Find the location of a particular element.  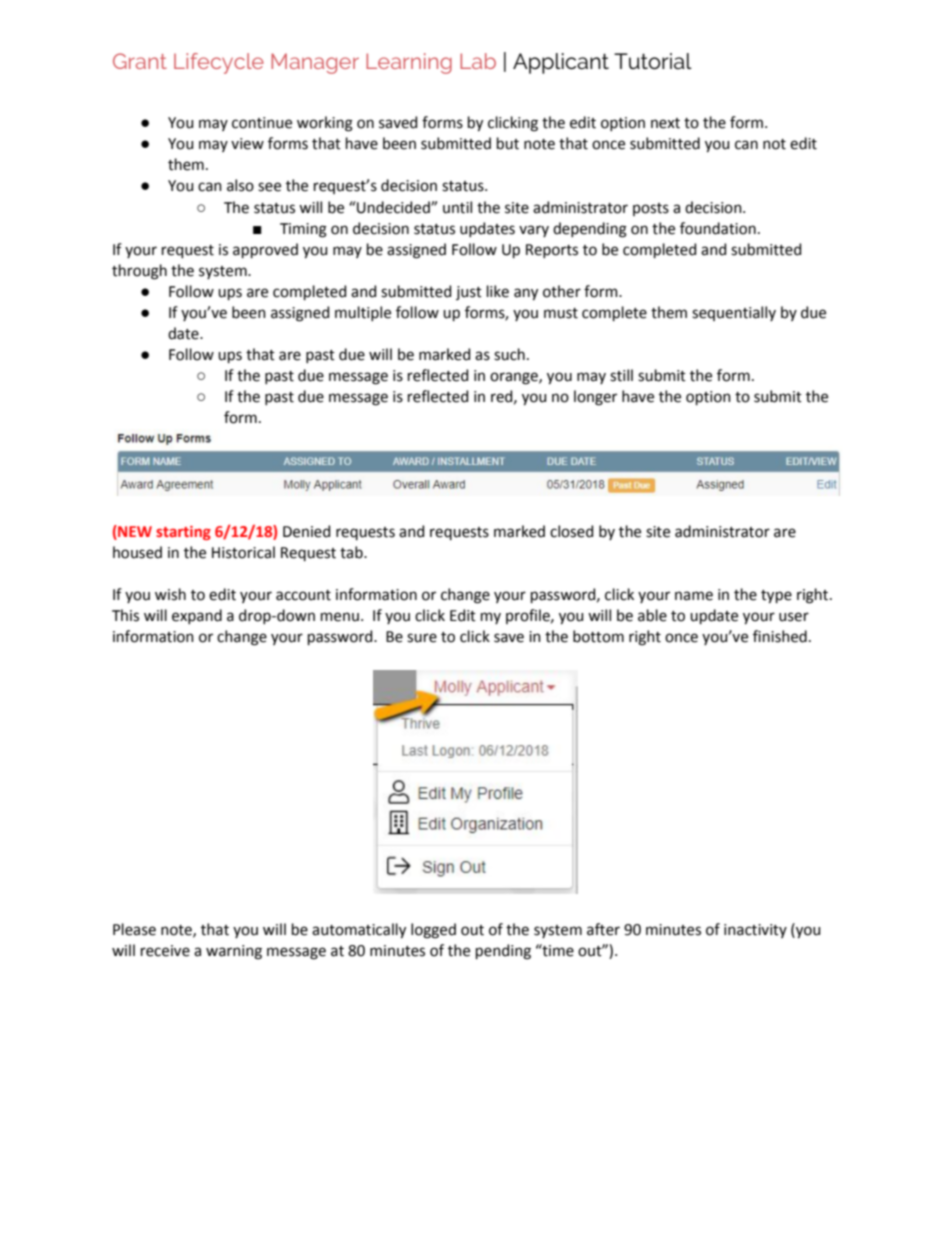

finished is located at coordinates (780, 636).
